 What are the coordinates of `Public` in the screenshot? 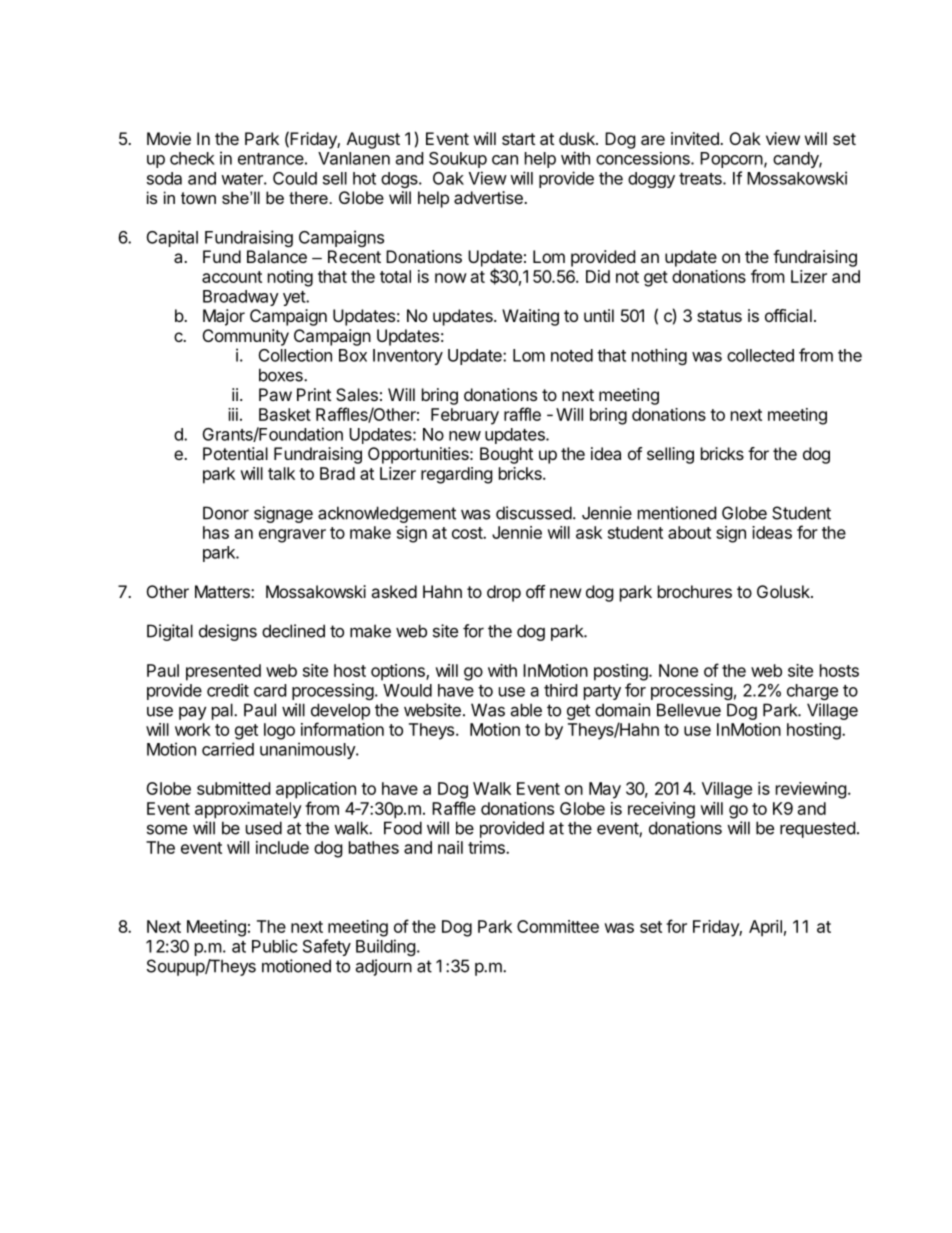 It's located at (275, 946).
